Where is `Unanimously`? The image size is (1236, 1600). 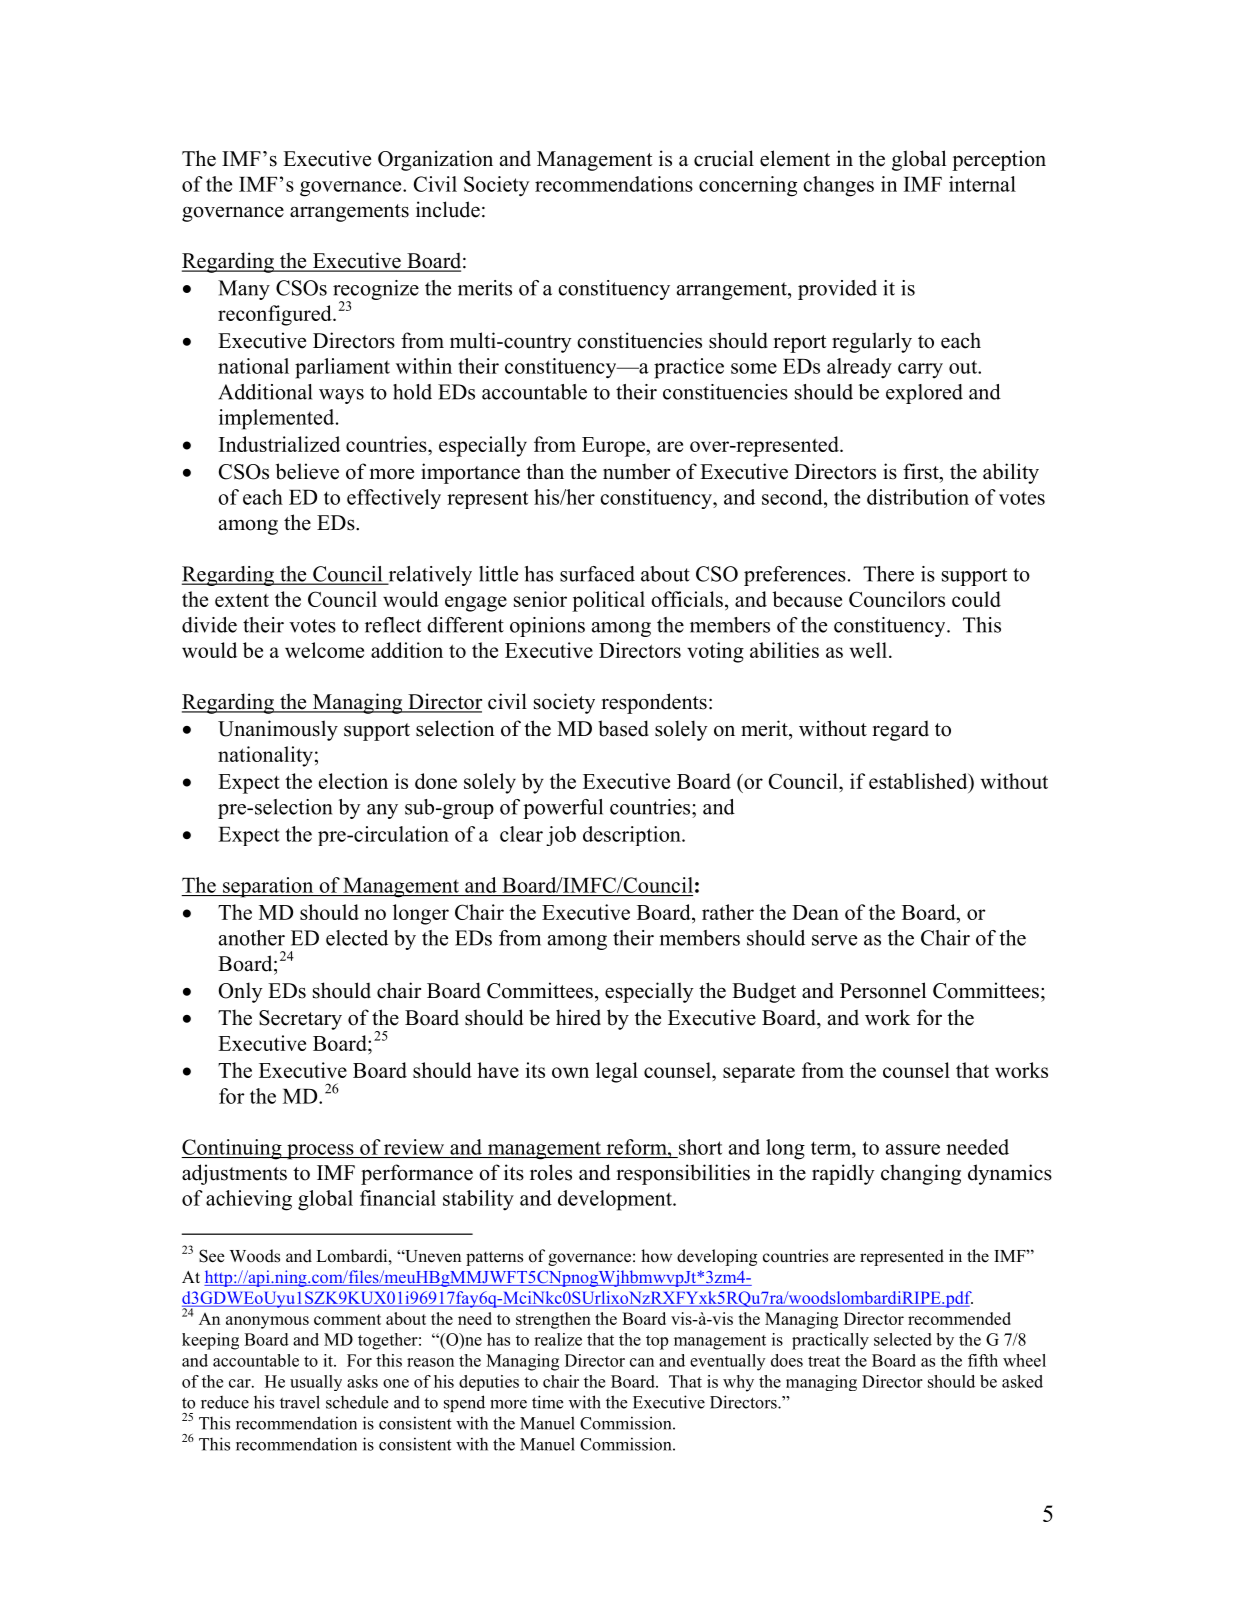 Unanimously is located at coordinates (278, 730).
